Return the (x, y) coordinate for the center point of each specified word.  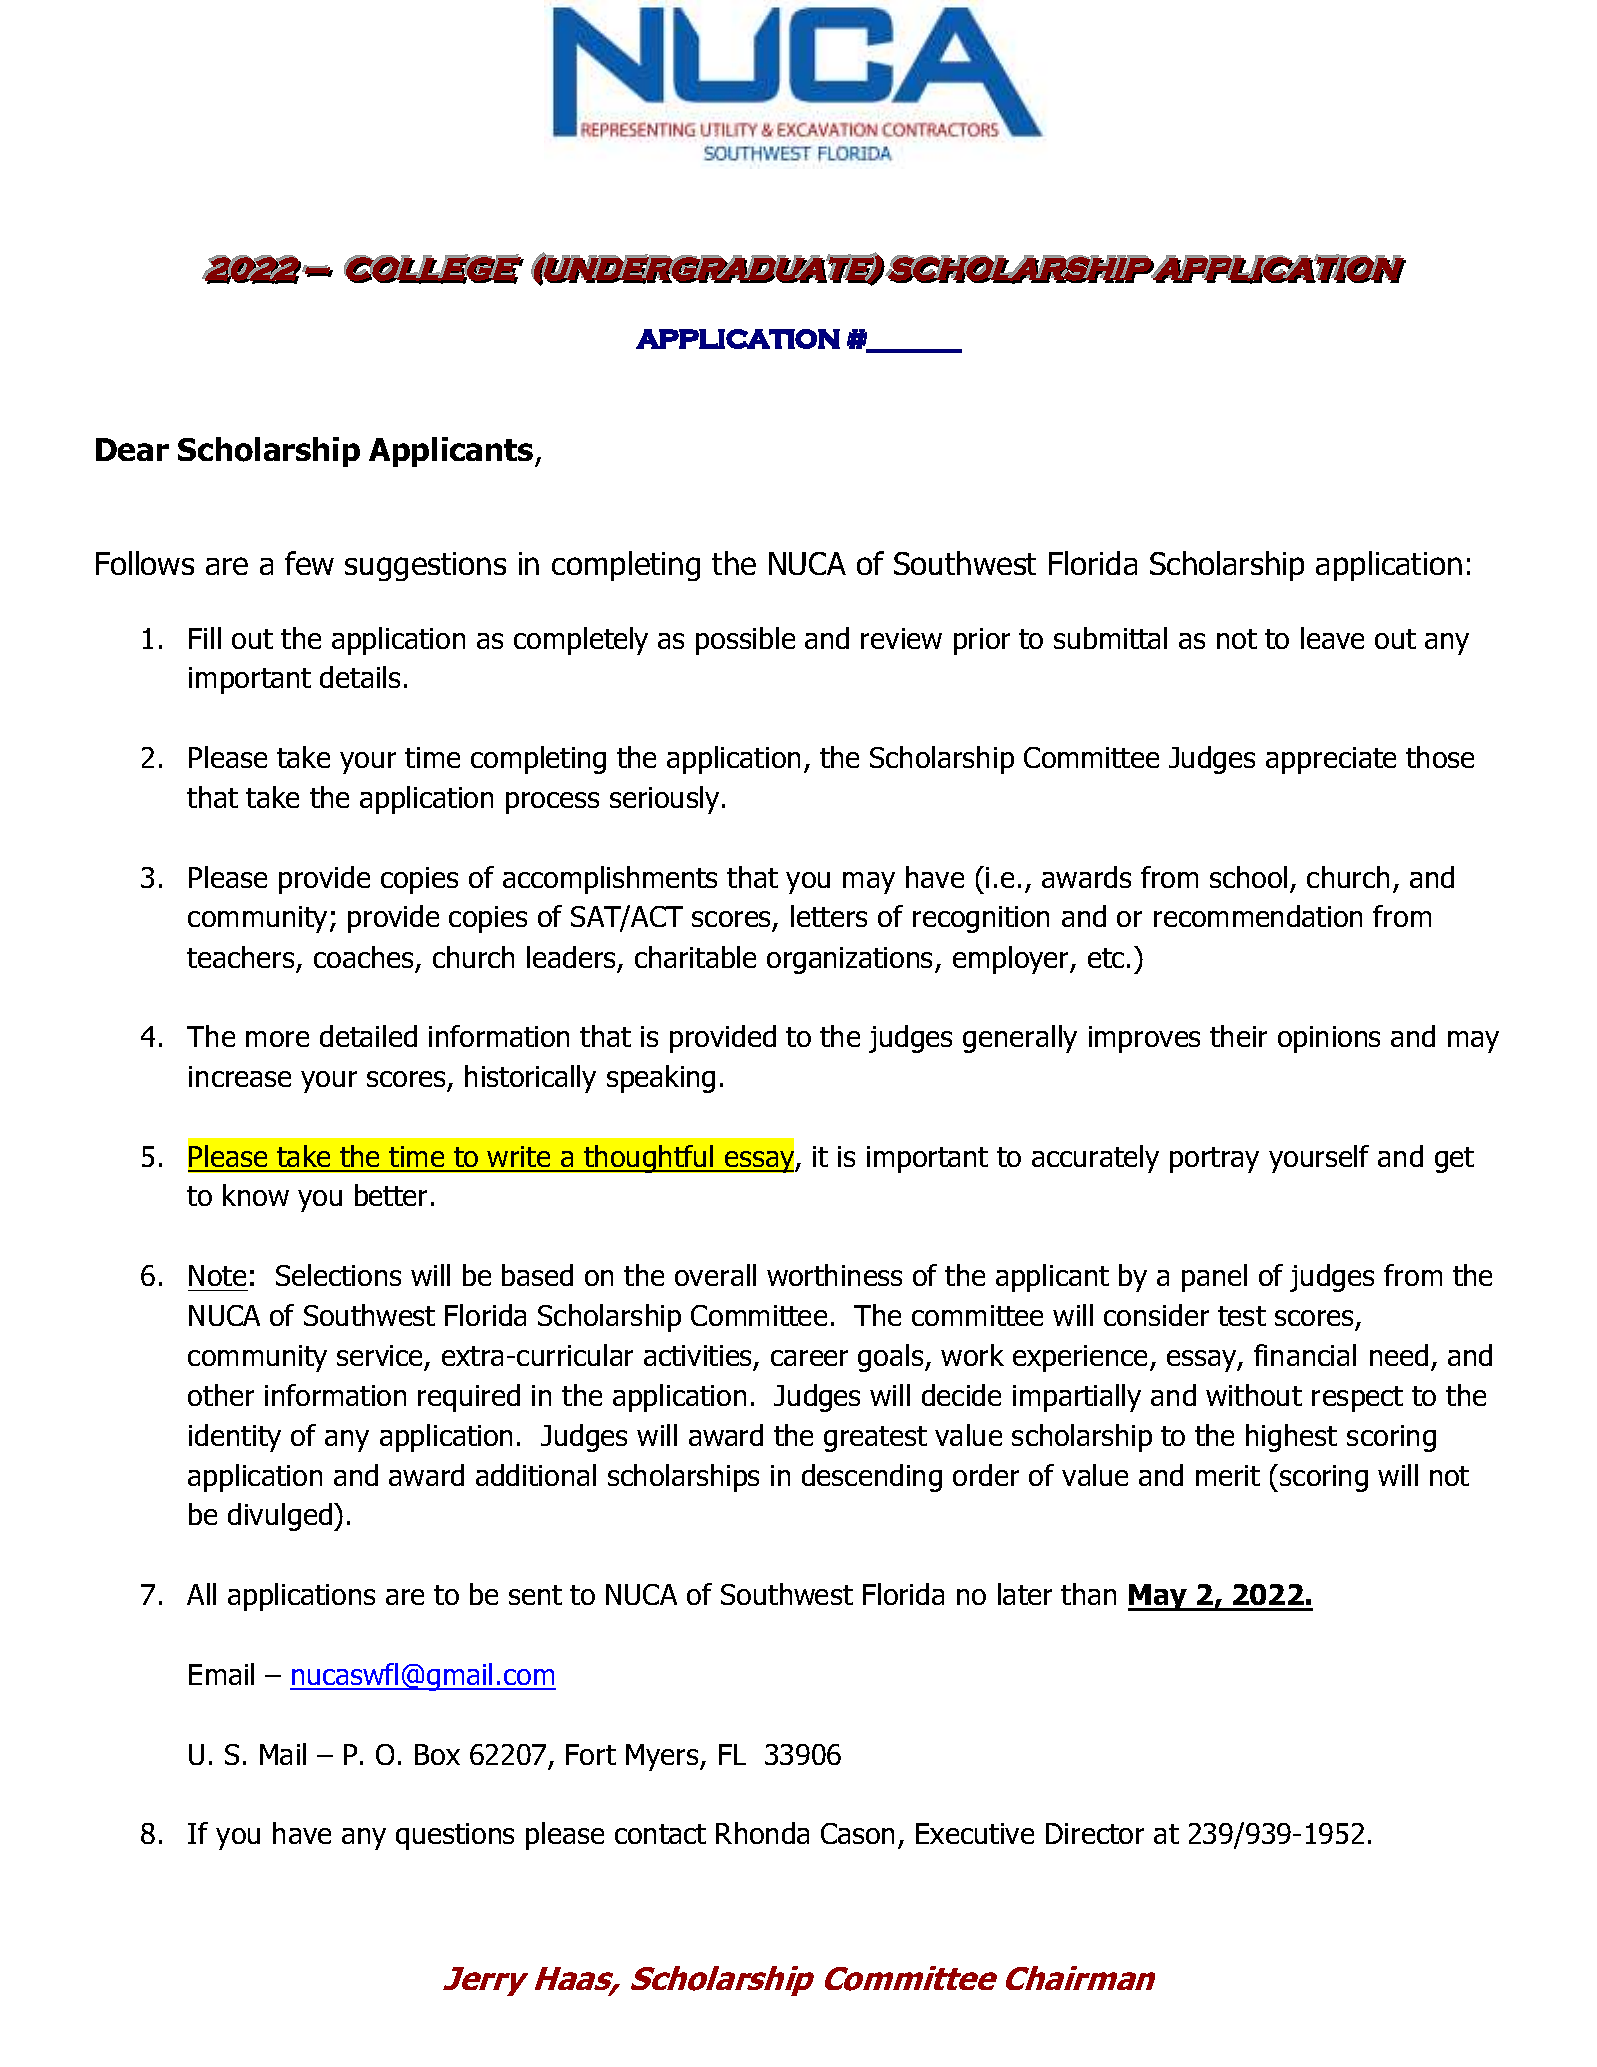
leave (1332, 638)
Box (437, 1754)
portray (1214, 1160)
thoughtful (649, 1159)
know (256, 1195)
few (309, 563)
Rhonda (762, 1833)
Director (1095, 1833)
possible (745, 641)
